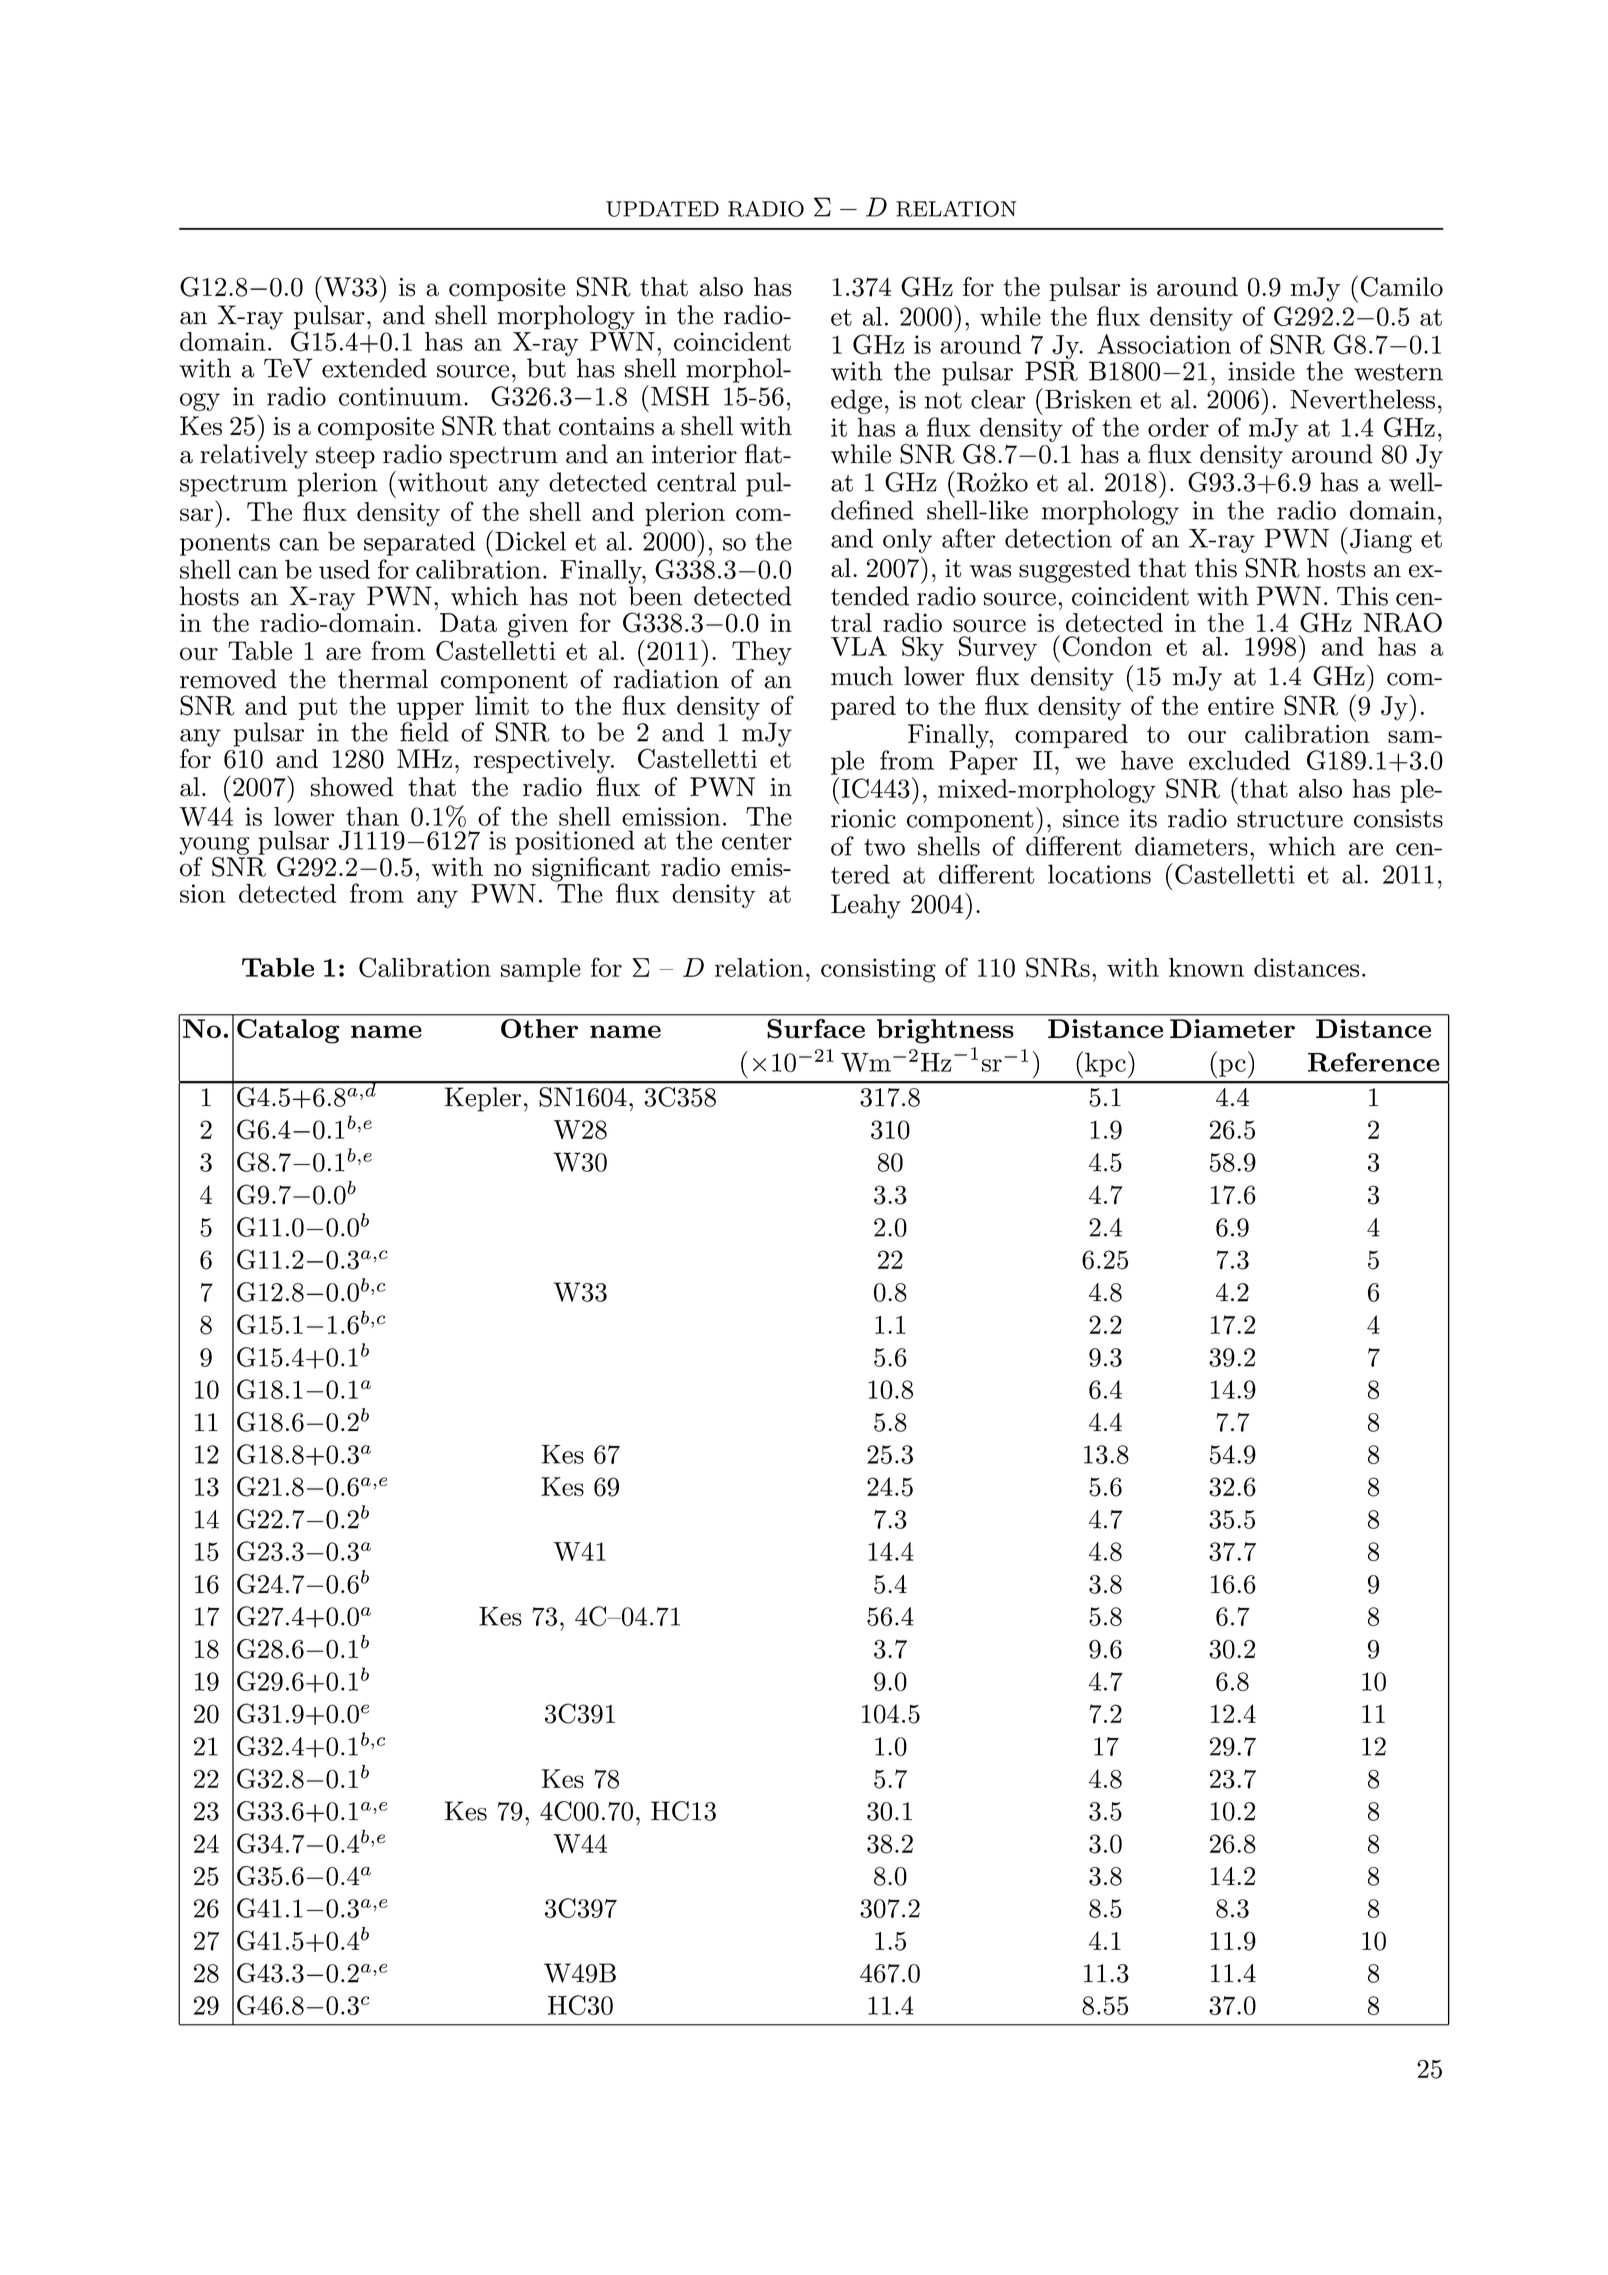 The width and height of the image is (1608, 2275). Describe the element at coordinates (1402, 287) in the image. I see `Camilo` at that location.
